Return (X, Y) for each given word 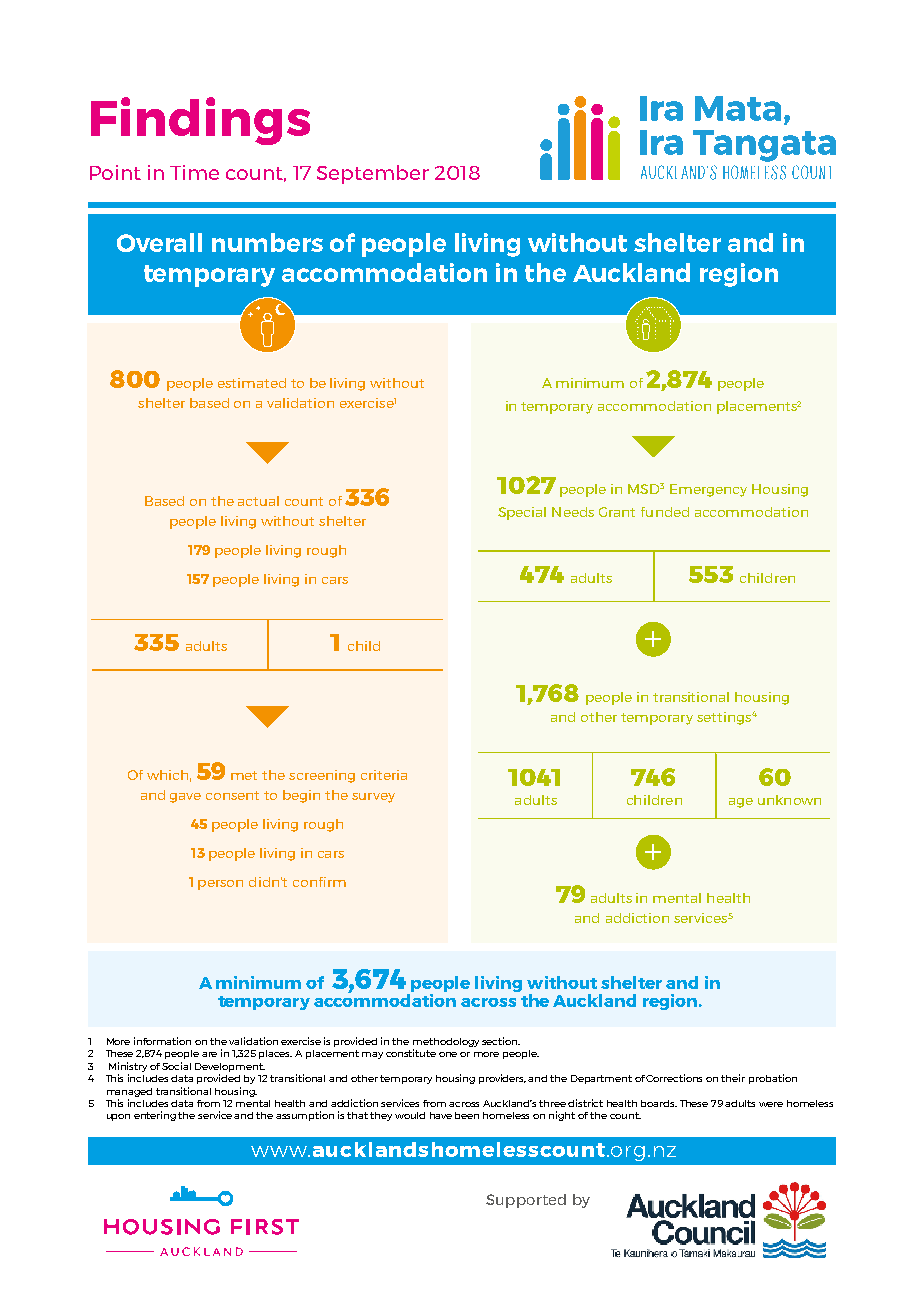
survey (373, 798)
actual (258, 501)
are (209, 1054)
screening (322, 776)
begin (301, 796)
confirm (319, 882)
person (220, 885)
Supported (526, 1201)
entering (156, 1116)
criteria (384, 775)
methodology (446, 1042)
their (733, 1078)
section (501, 1041)
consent (232, 795)
